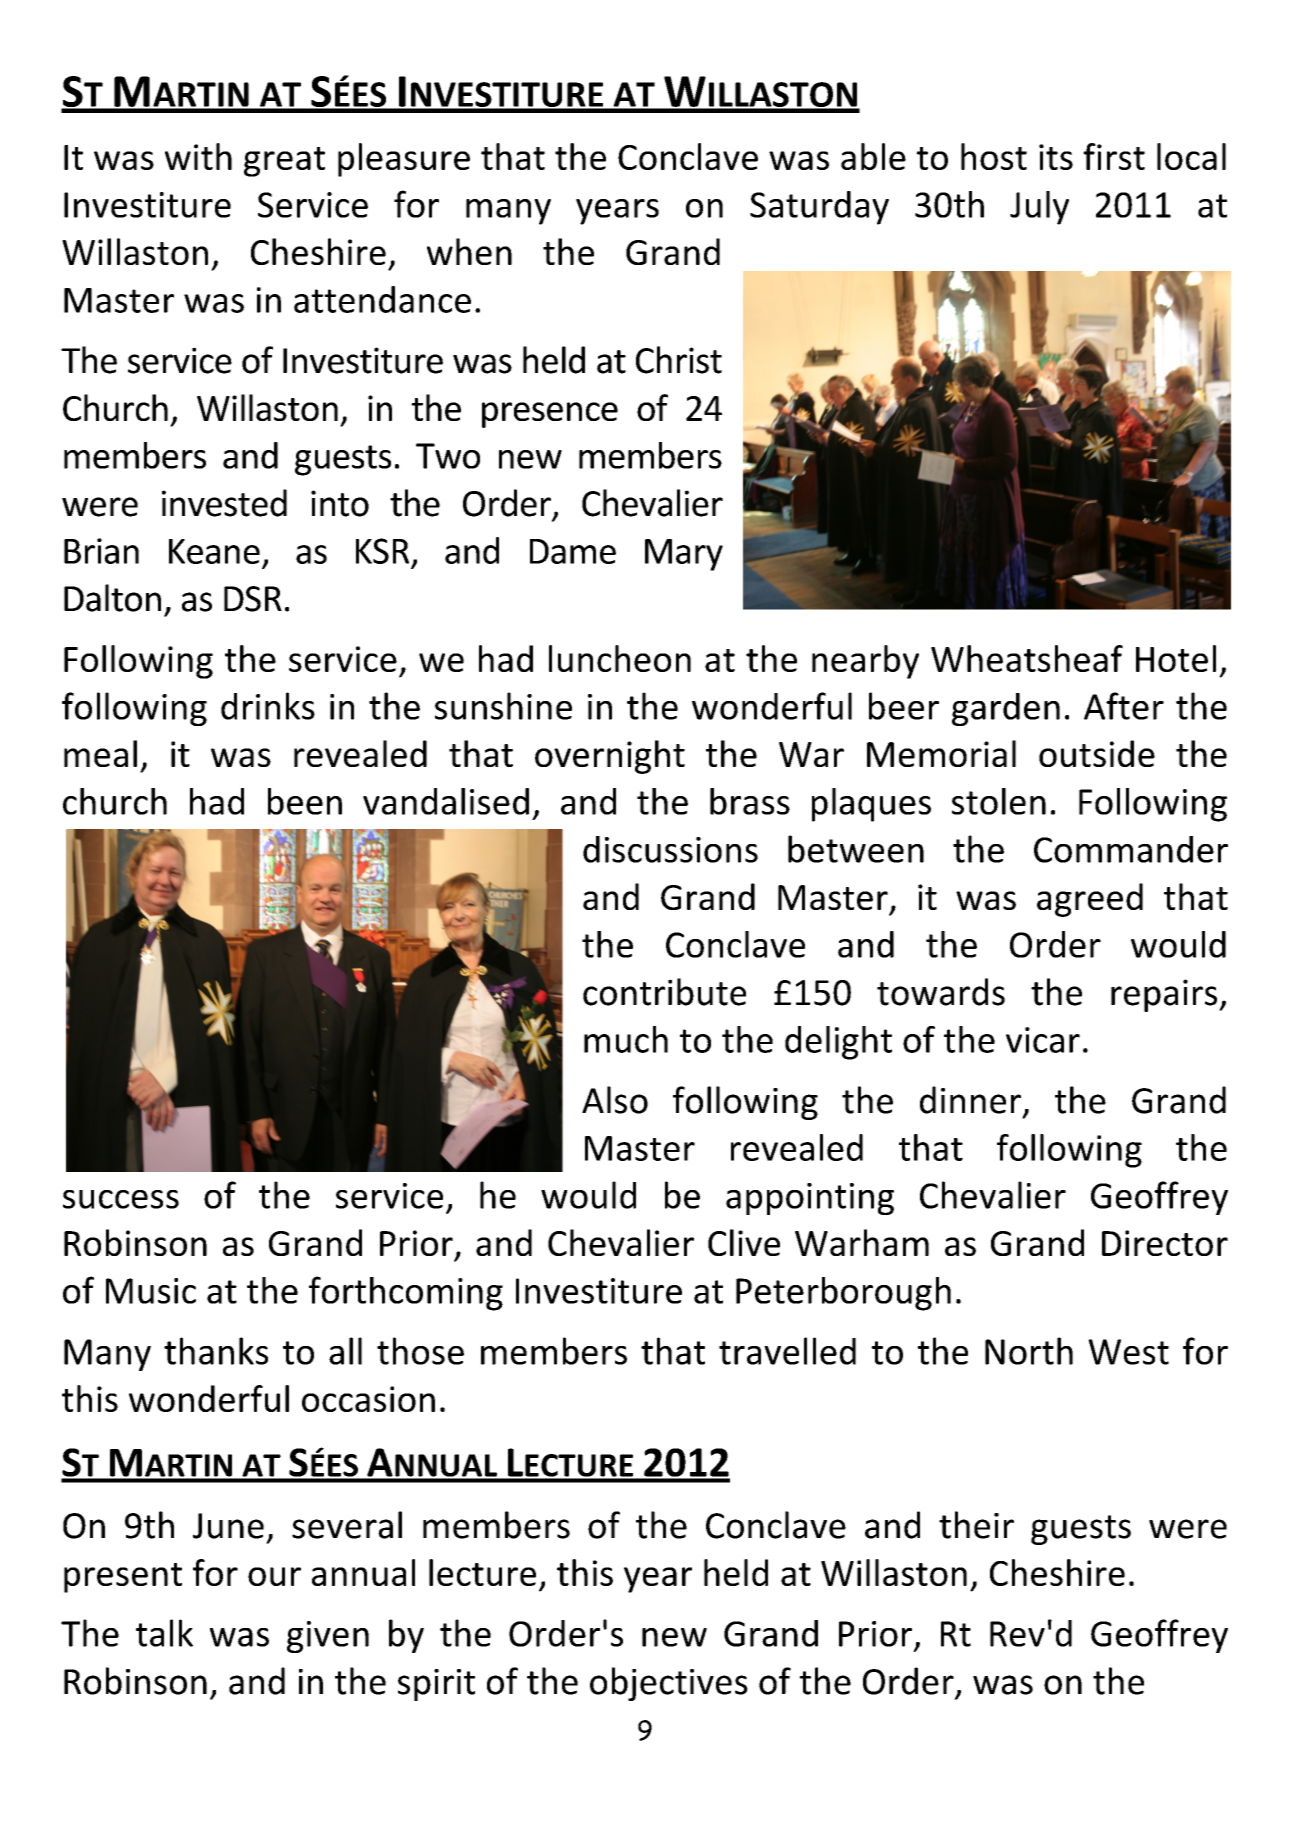 The width and height of the page is (1289, 1824). What do you see at coordinates (164, 1633) in the page?
I see `talk` at bounding box center [164, 1633].
